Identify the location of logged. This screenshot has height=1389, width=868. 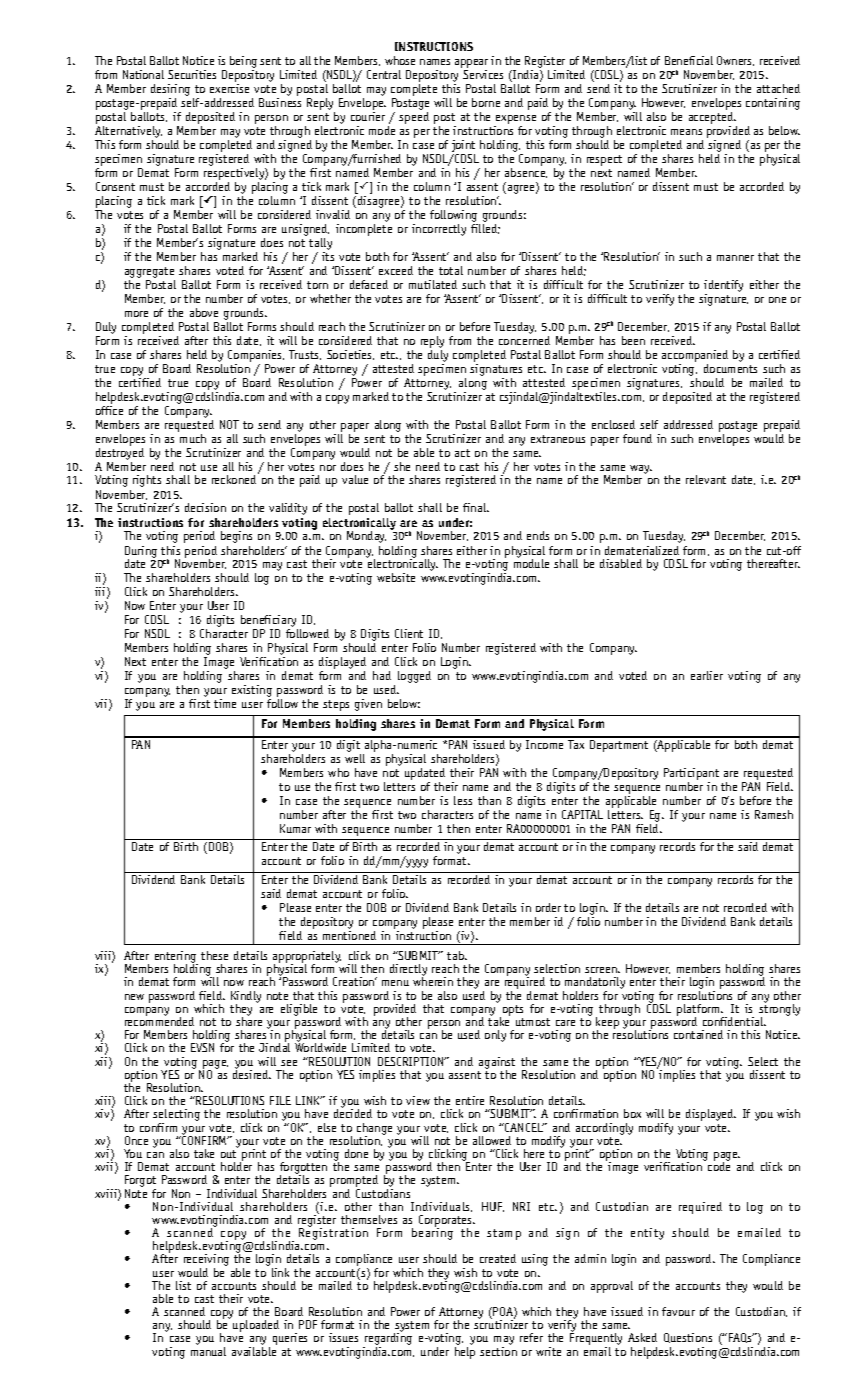
(414, 677).
